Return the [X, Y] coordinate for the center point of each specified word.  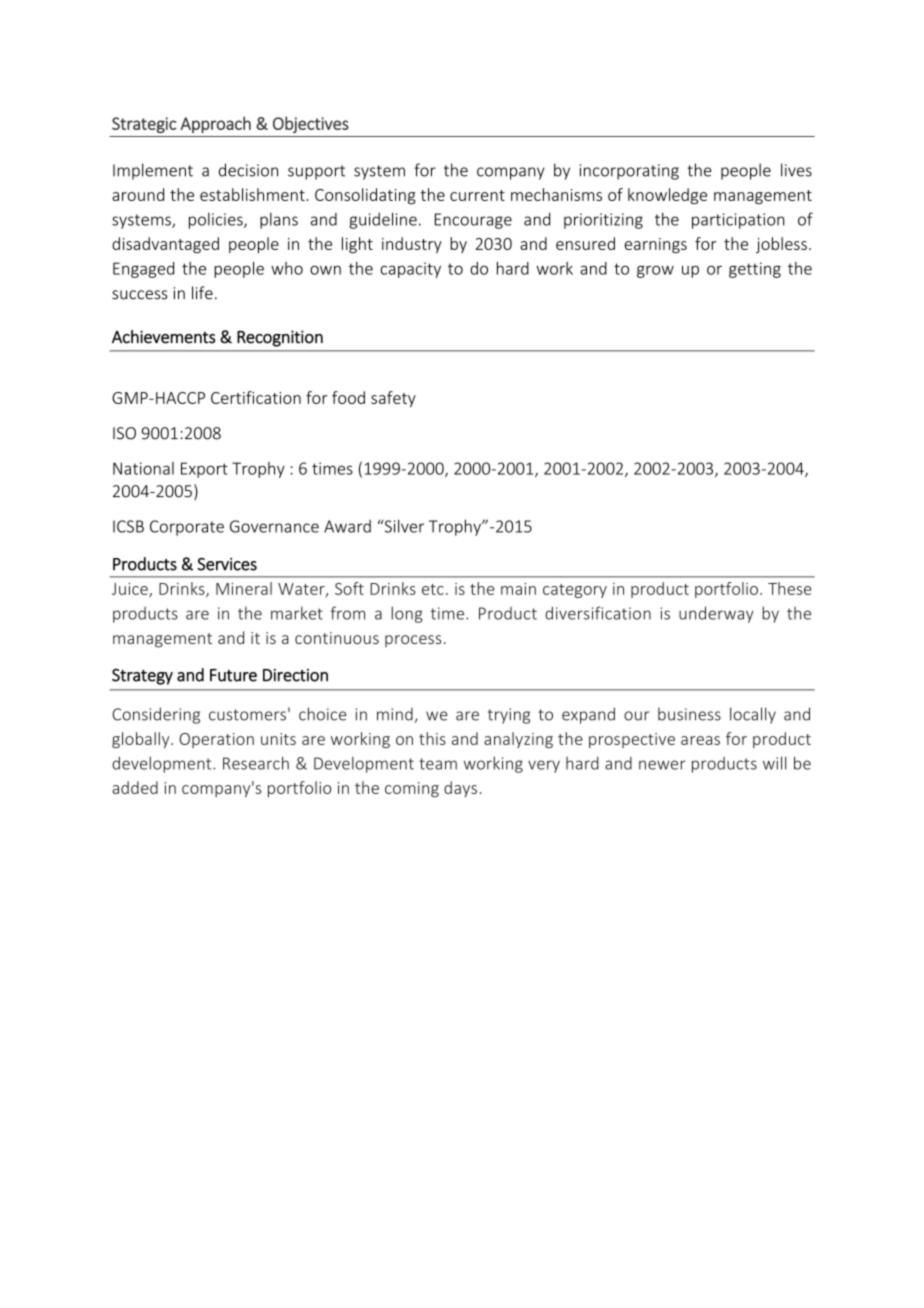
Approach [215, 124]
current [477, 195]
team [438, 764]
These [789, 588]
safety [393, 399]
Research [256, 763]
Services [227, 564]
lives [796, 170]
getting [755, 270]
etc [433, 589]
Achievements [164, 337]
